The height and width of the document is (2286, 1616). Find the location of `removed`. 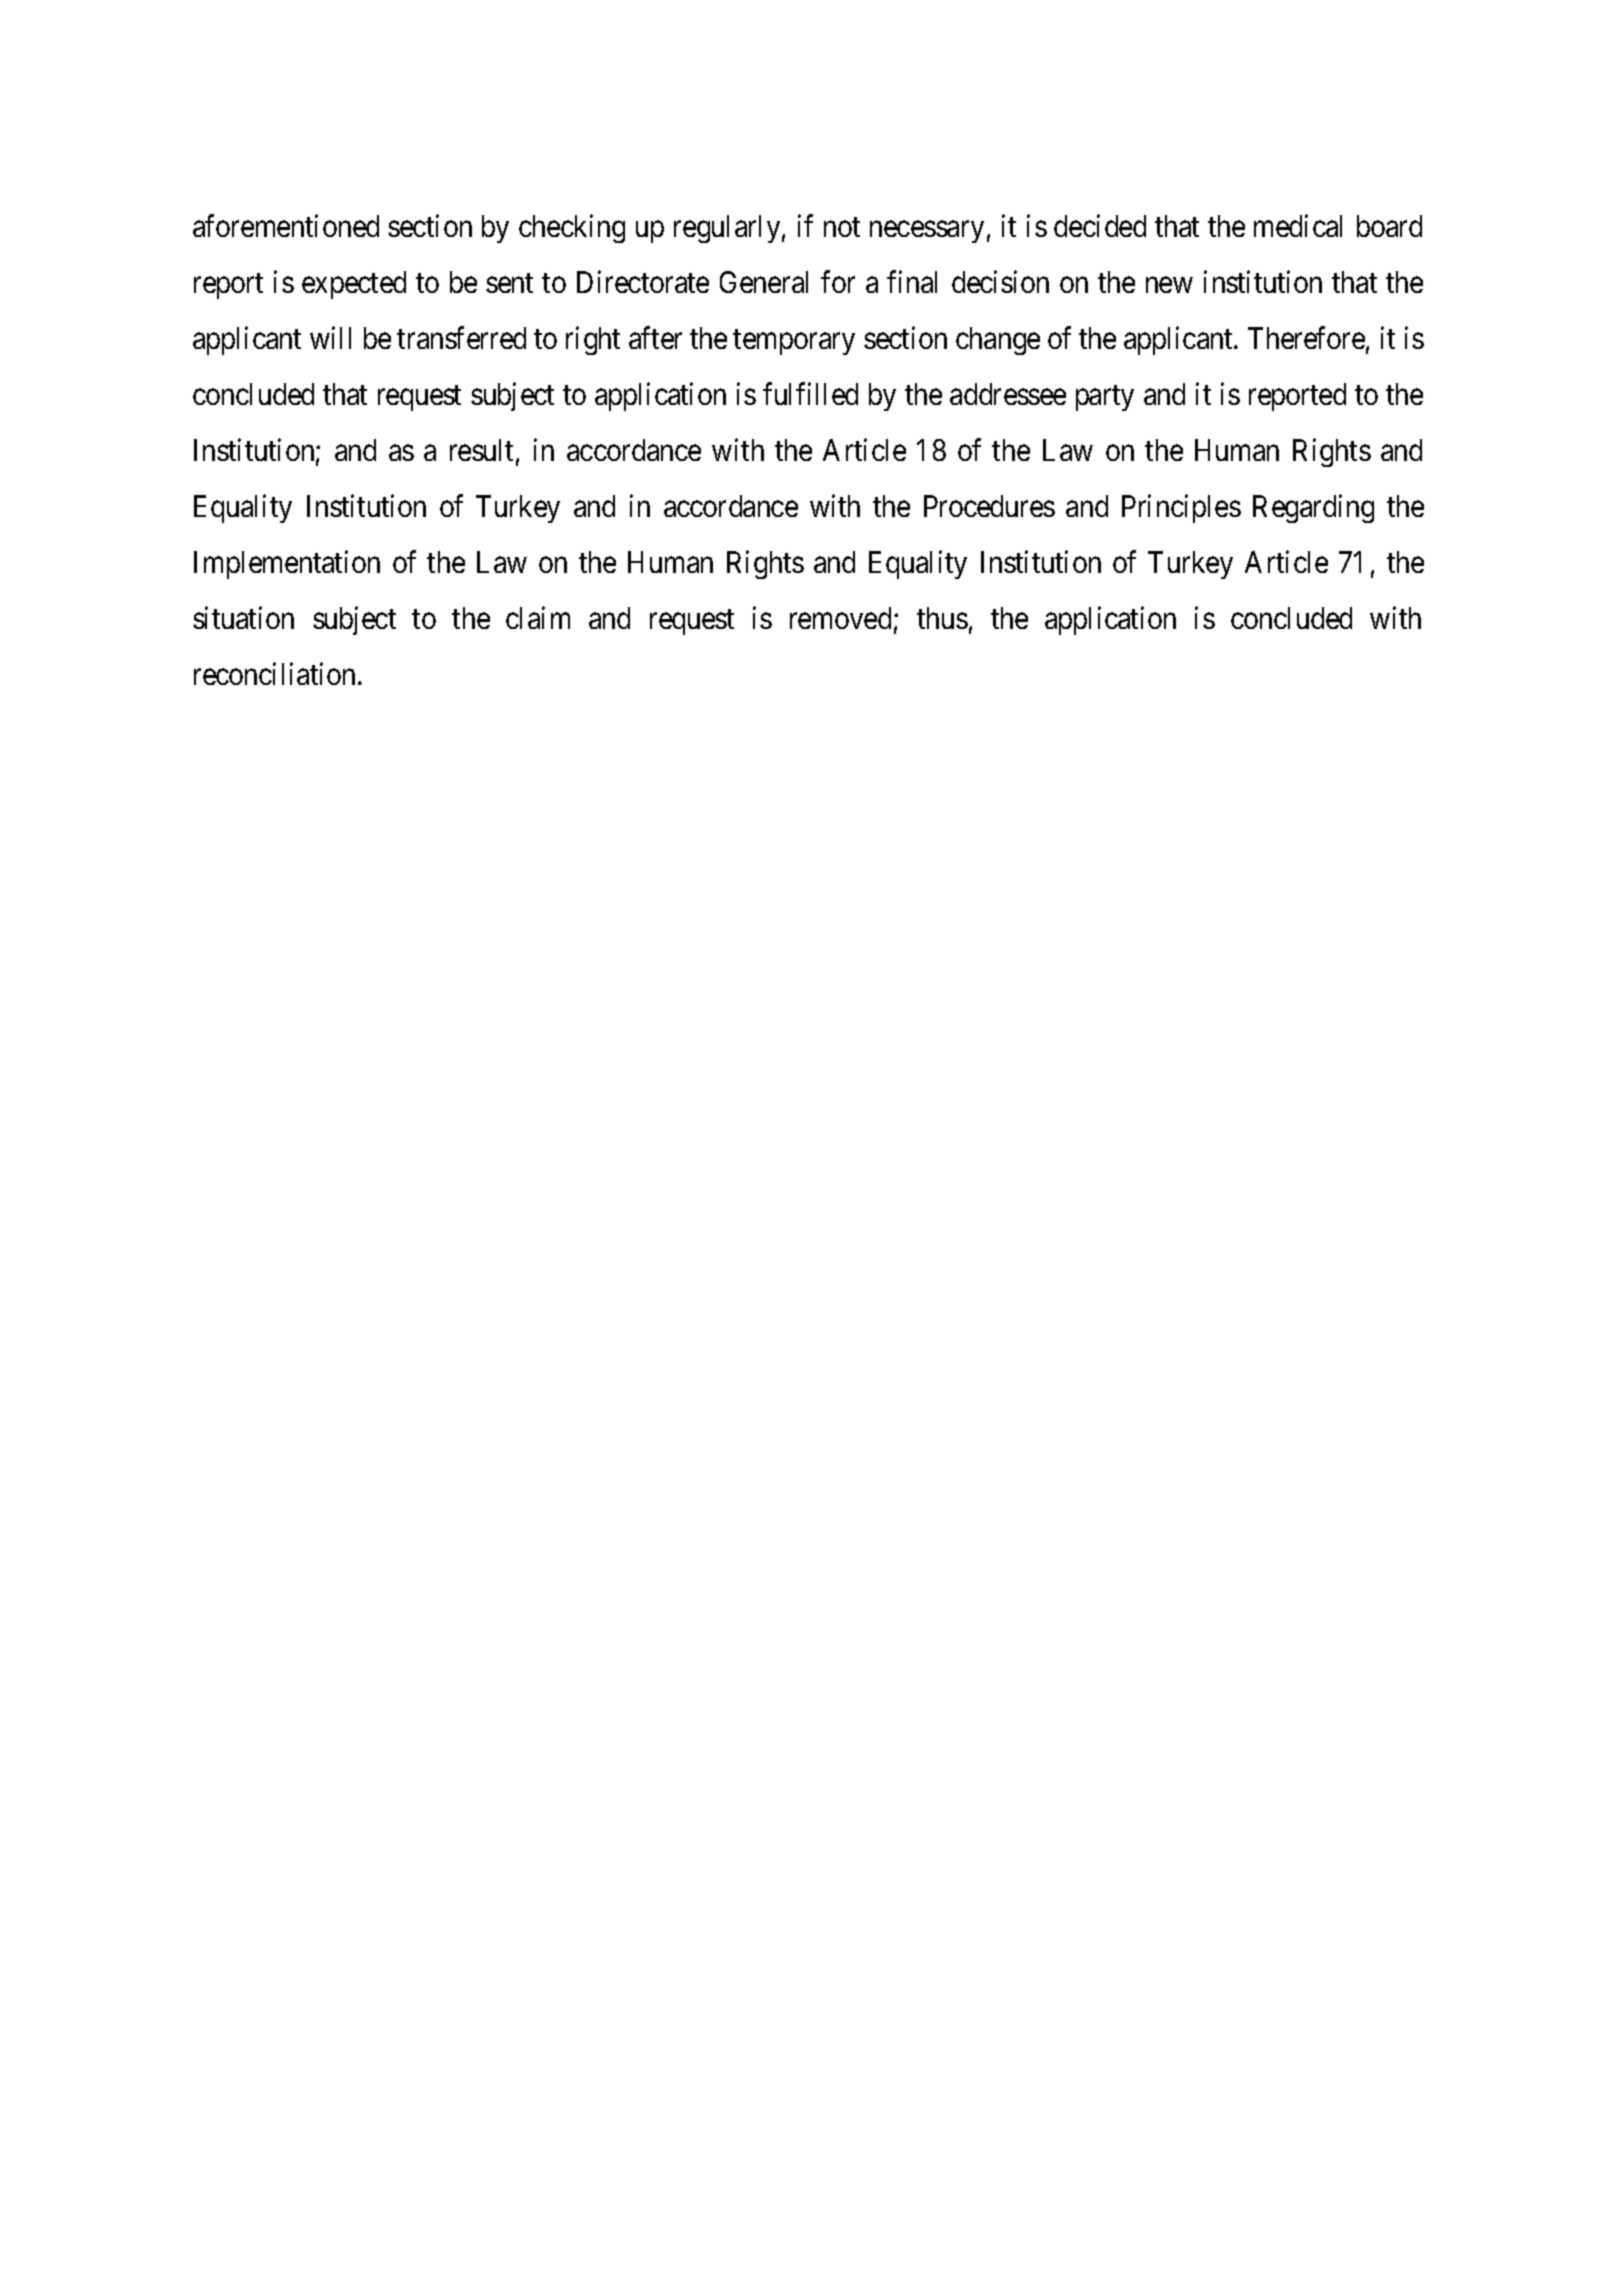

removed is located at coordinates (840, 618).
